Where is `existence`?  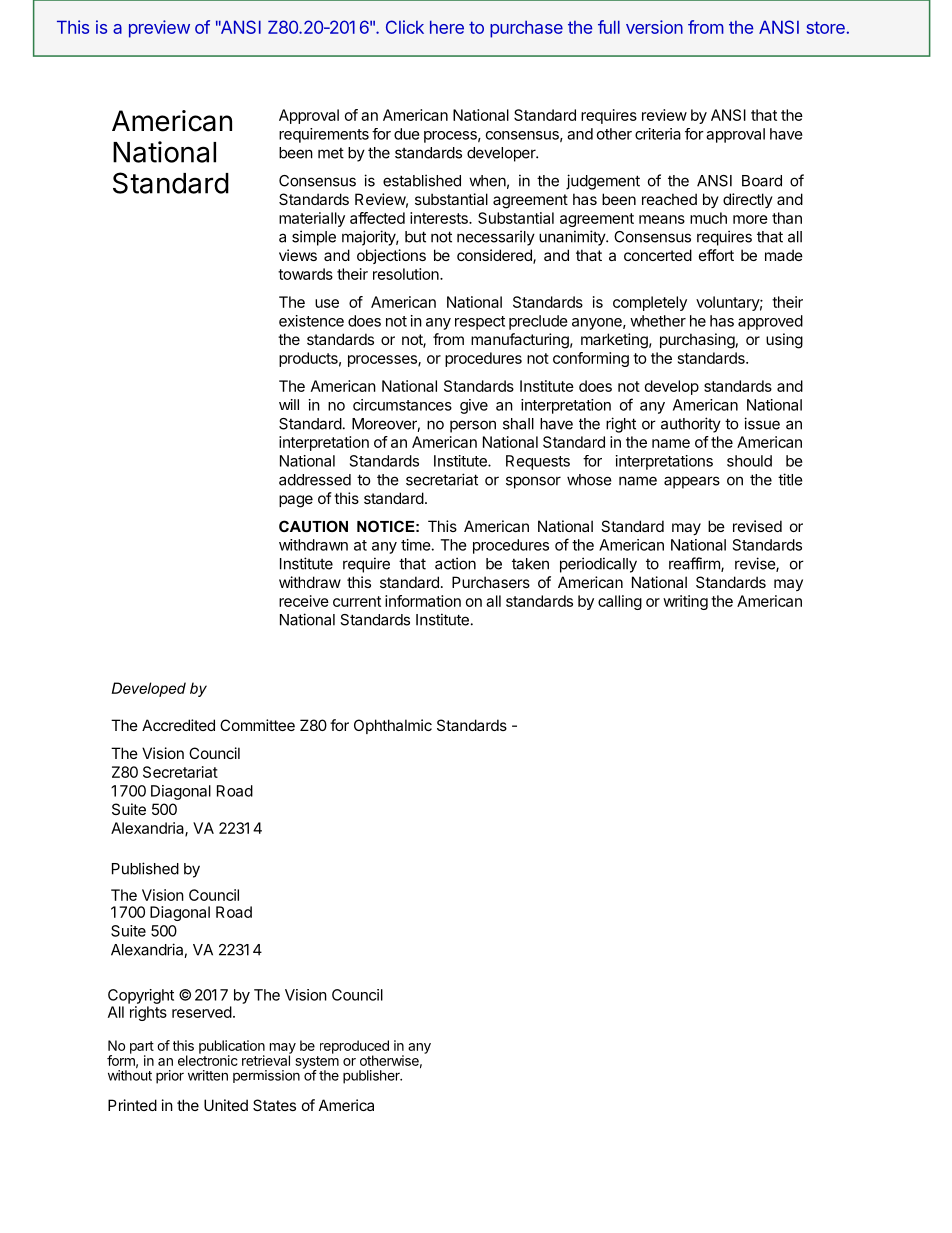
existence is located at coordinates (311, 321).
